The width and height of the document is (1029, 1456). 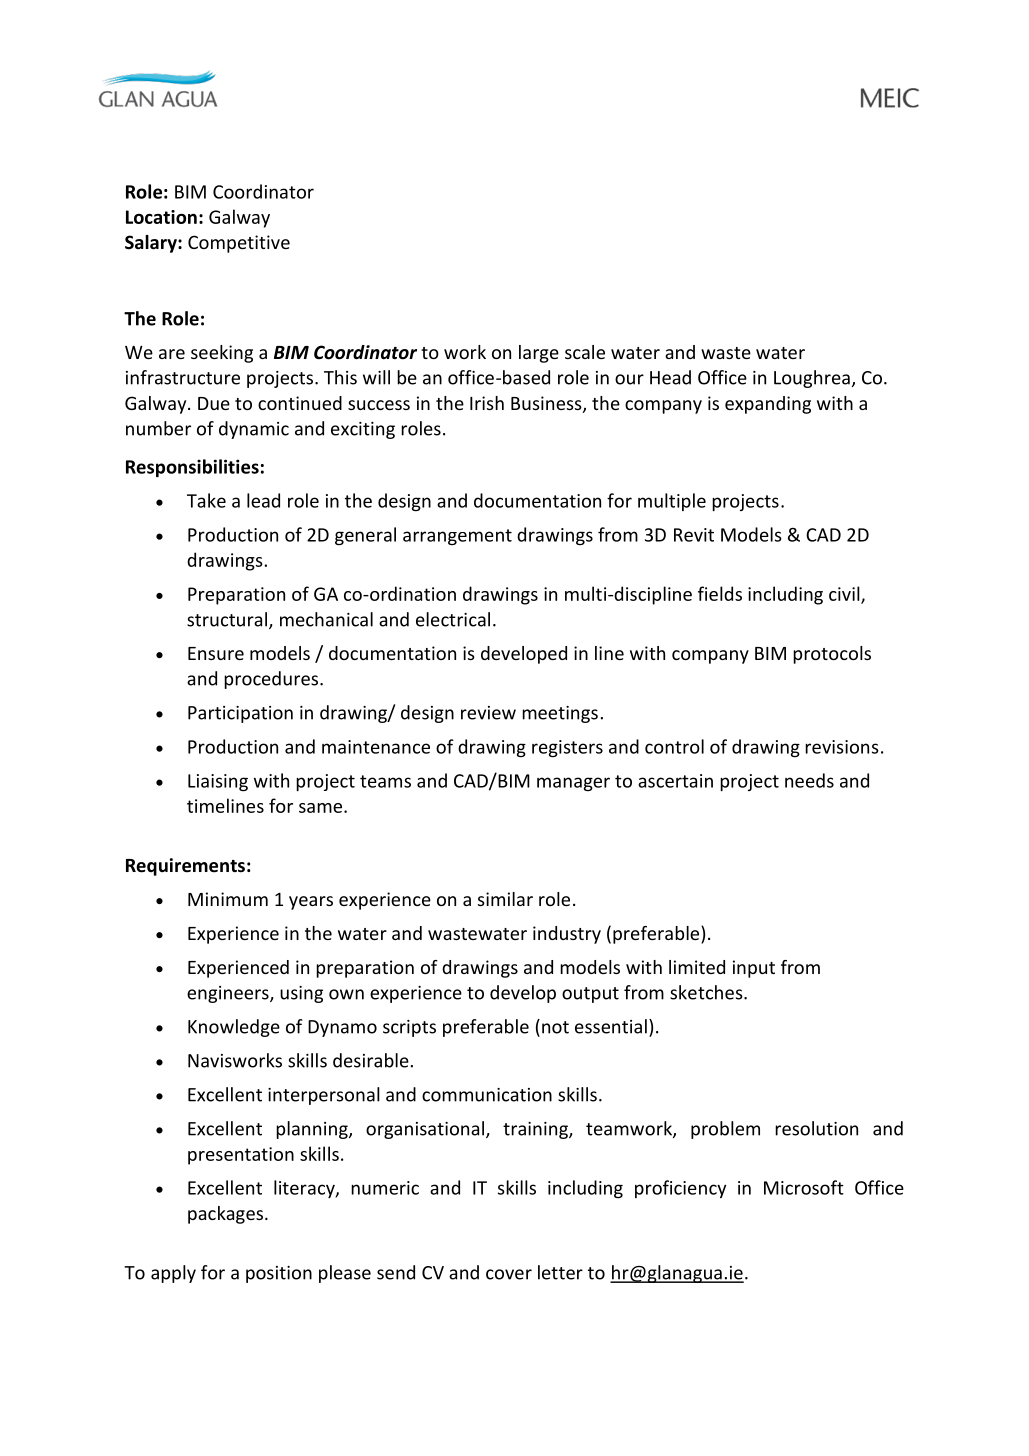 What do you see at coordinates (216, 653) in the document?
I see `Ensure` at bounding box center [216, 653].
